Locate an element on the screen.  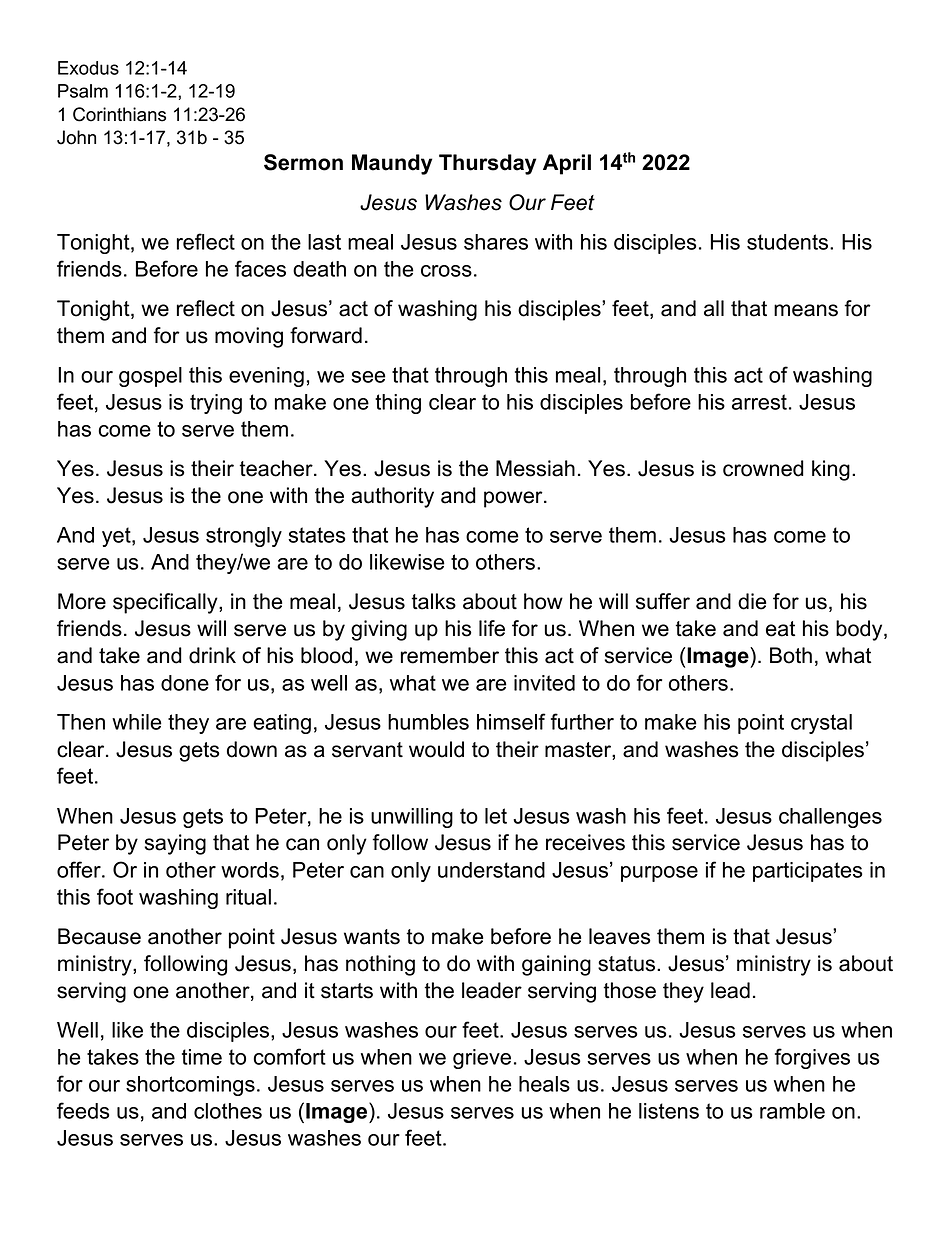
die is located at coordinates (752, 601).
